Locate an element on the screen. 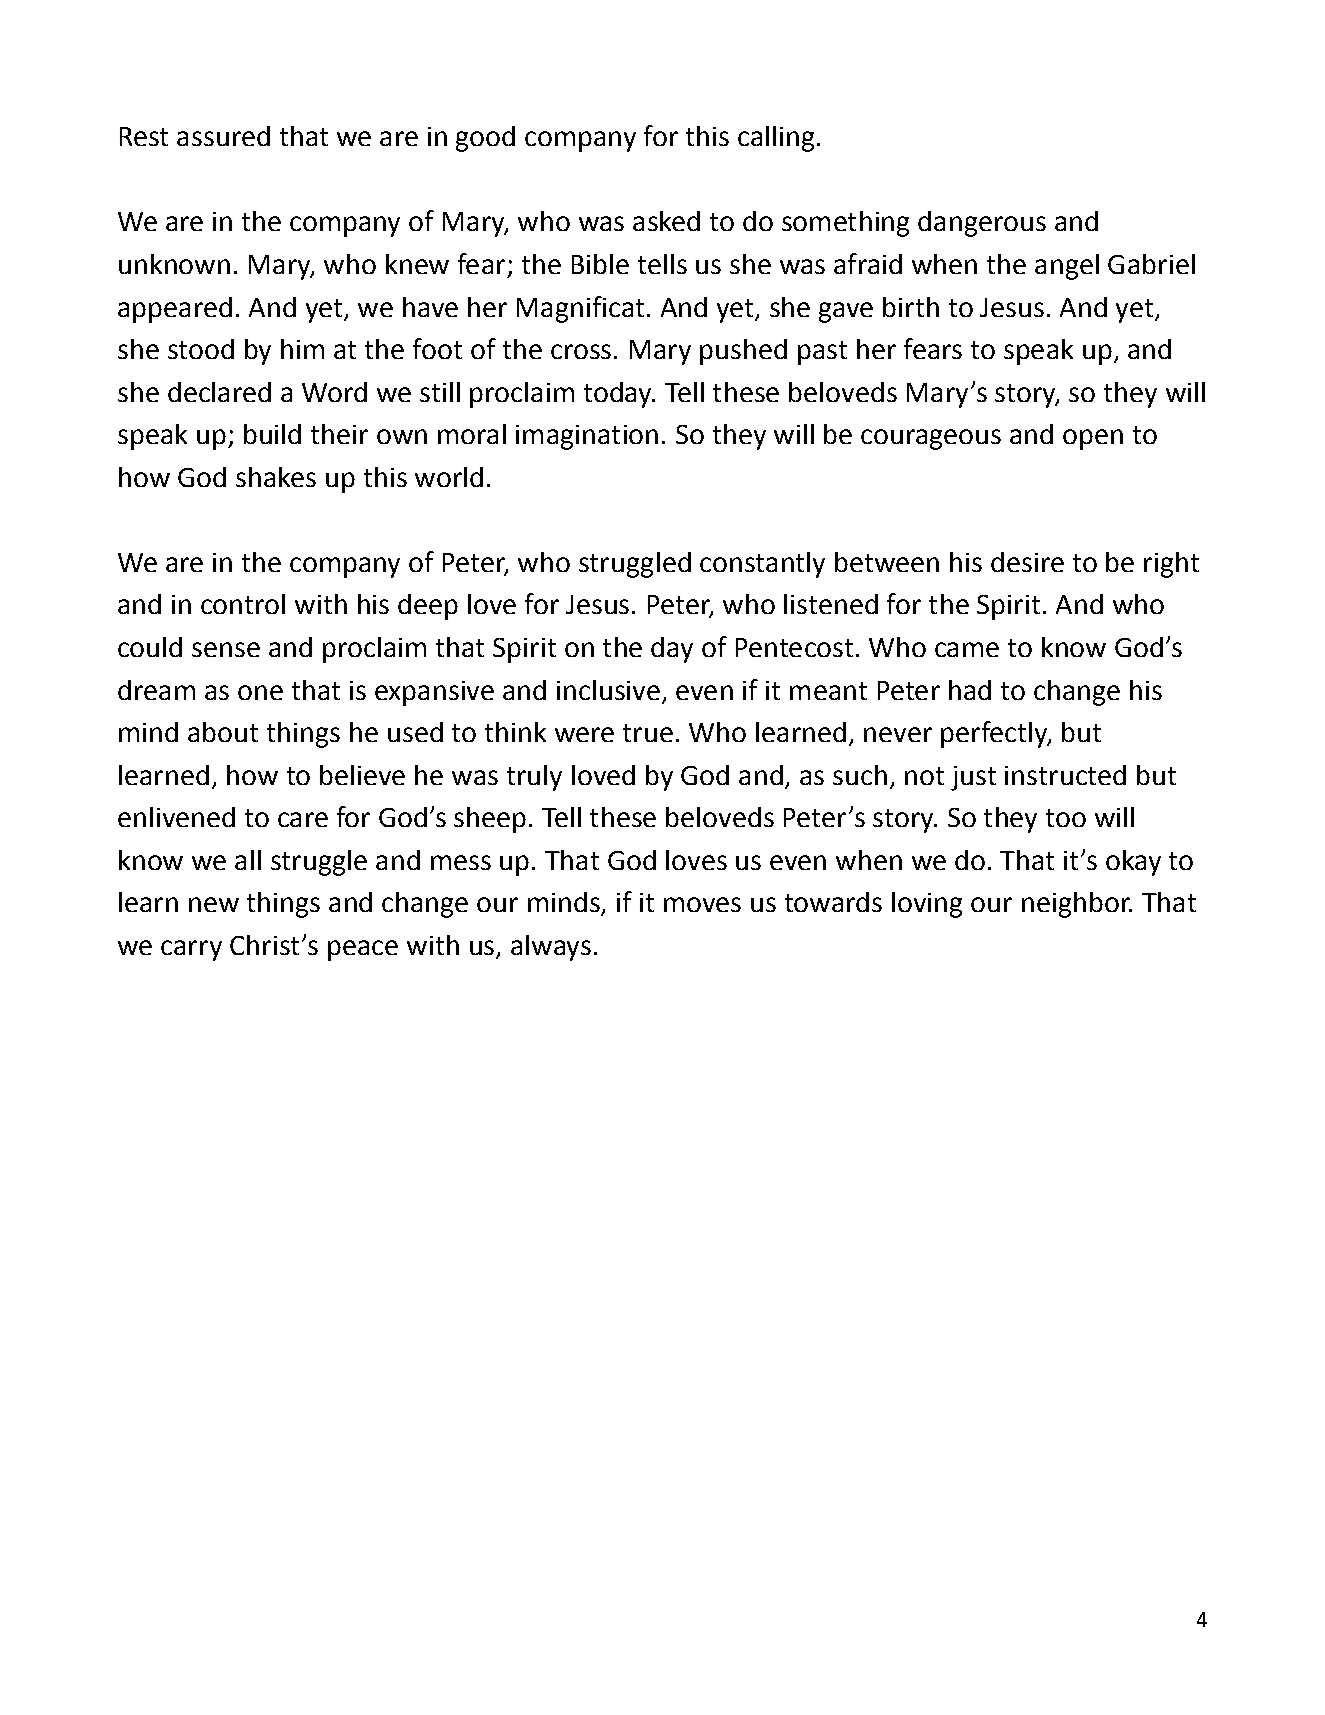 The height and width of the screenshot is (1715, 1325). instructed is located at coordinates (1065, 775).
